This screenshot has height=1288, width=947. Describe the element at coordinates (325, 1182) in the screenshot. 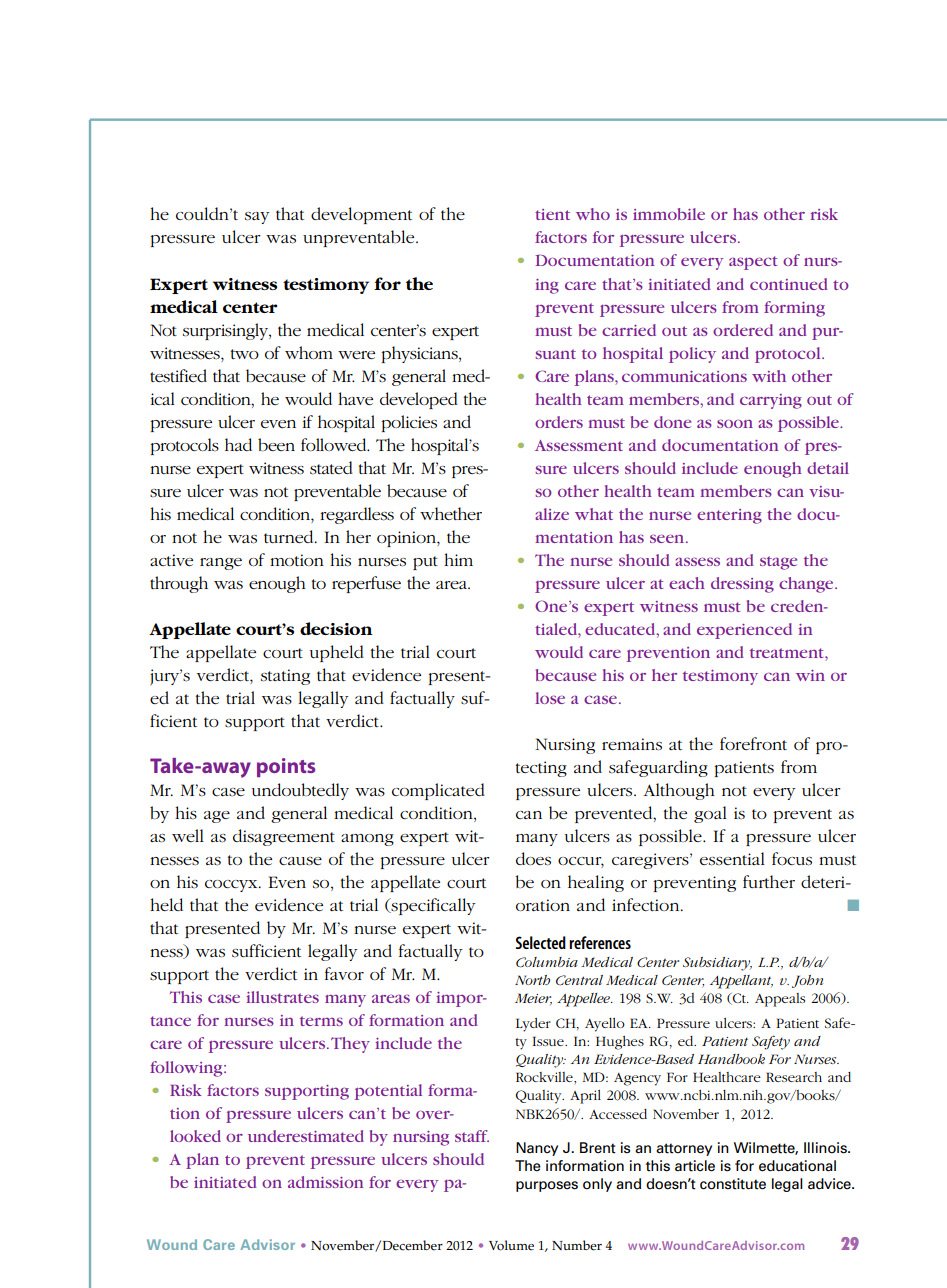

I see `admission` at that location.
